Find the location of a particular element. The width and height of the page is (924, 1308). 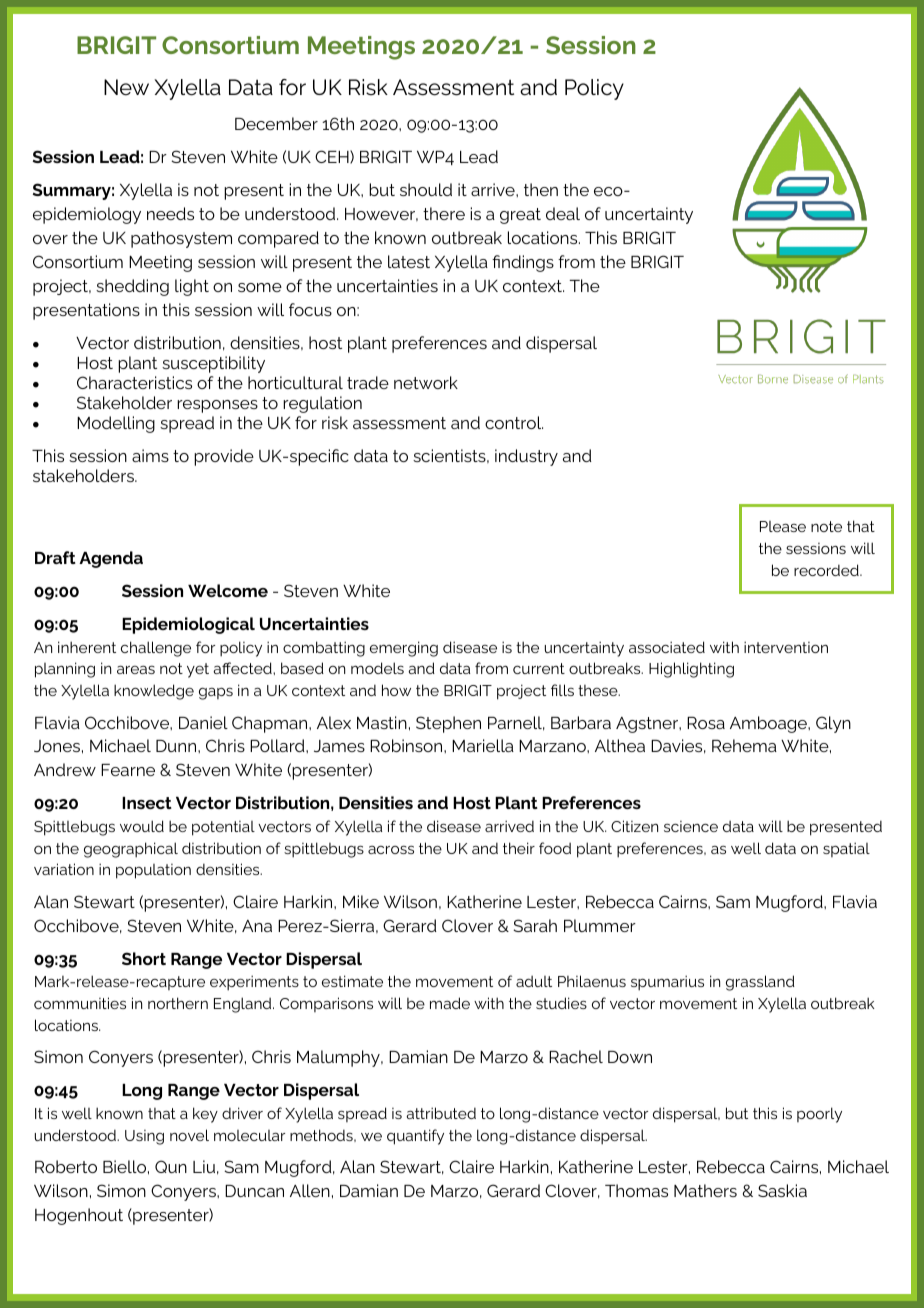

Please is located at coordinates (783, 526).
